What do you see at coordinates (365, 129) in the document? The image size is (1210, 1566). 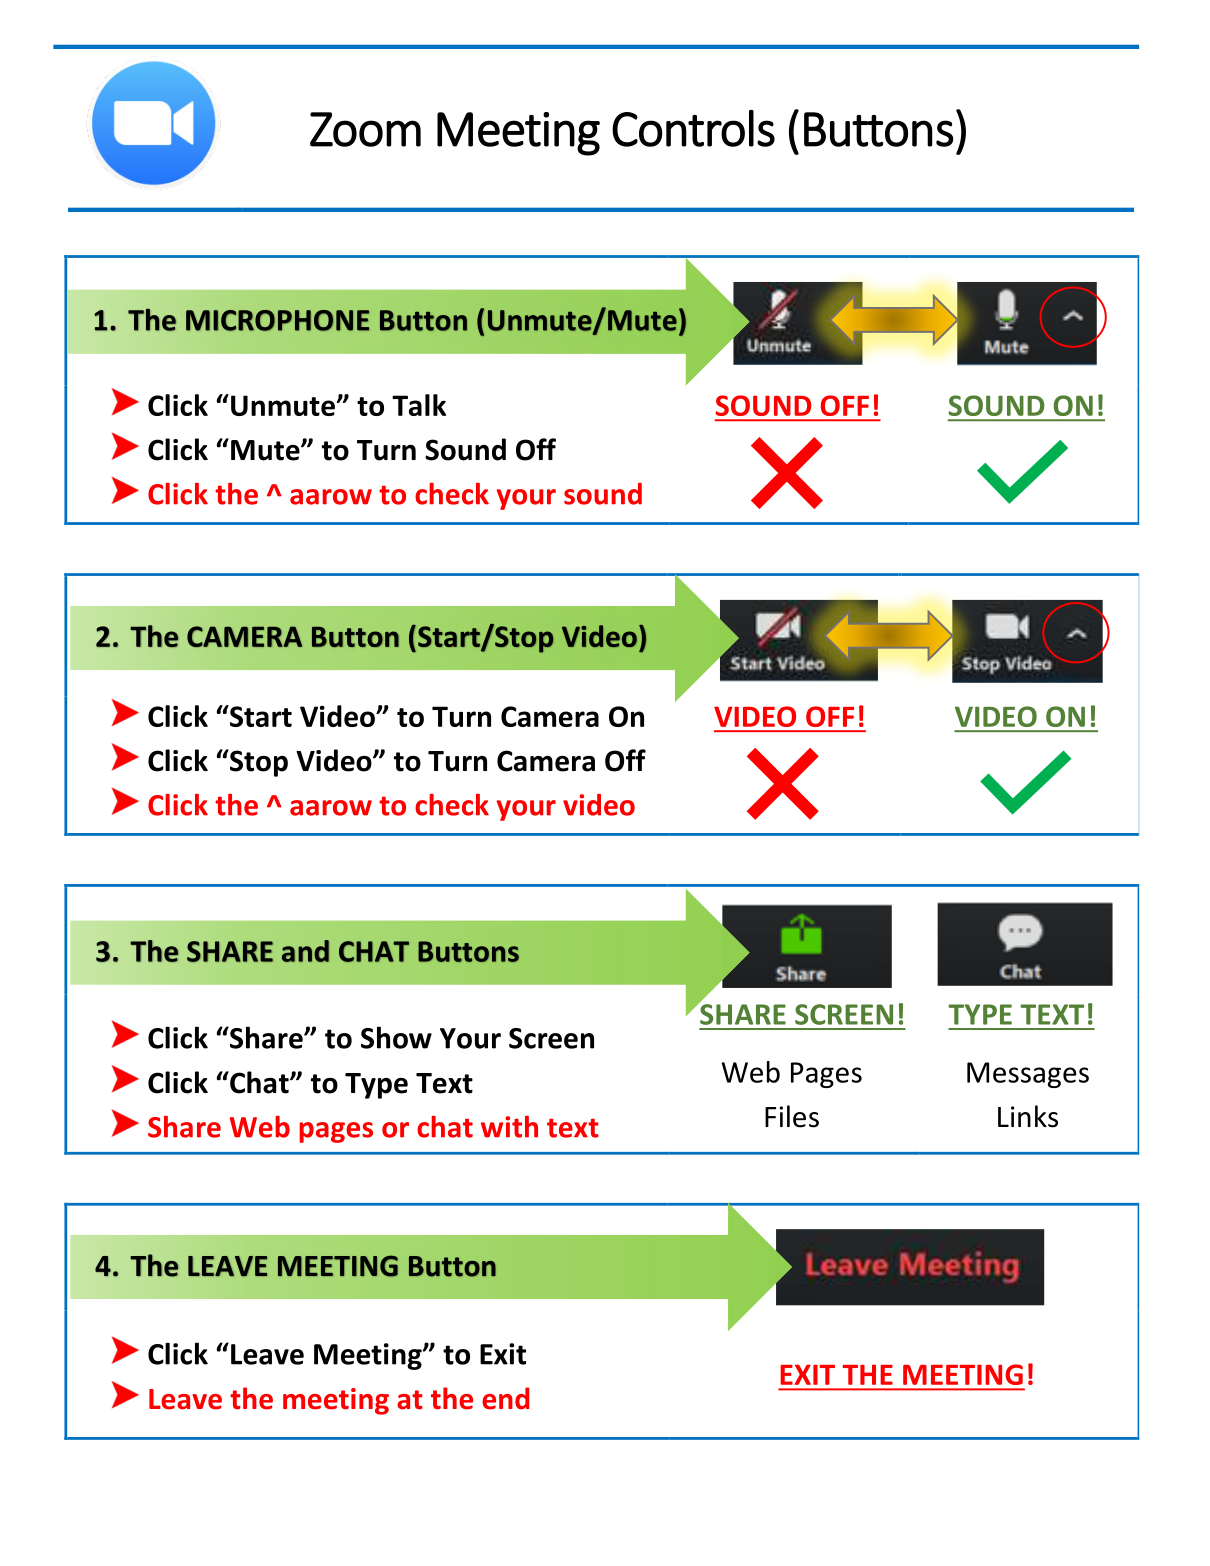 I see `Zoom` at bounding box center [365, 129].
